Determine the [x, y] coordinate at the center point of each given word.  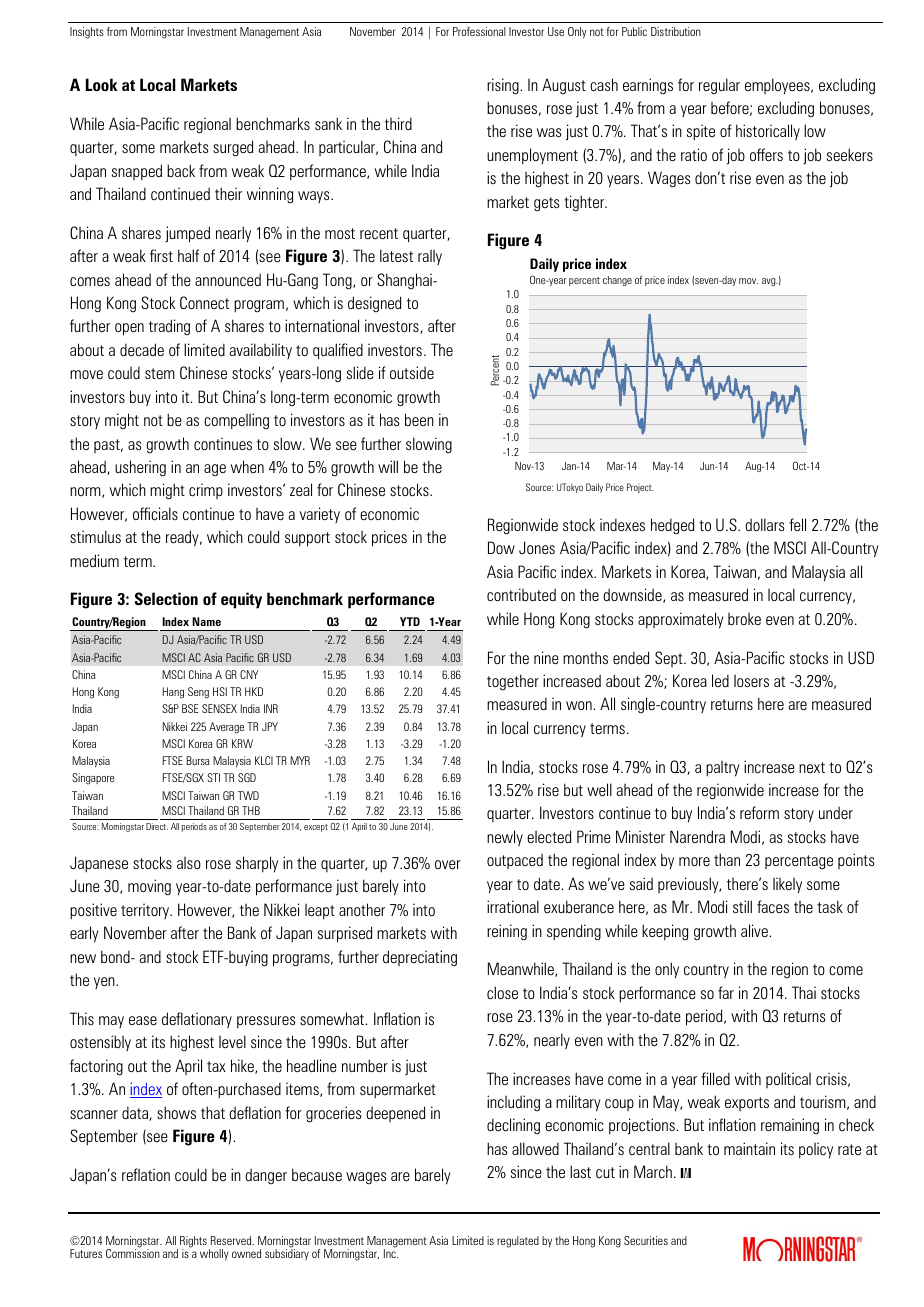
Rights [193, 1243]
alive [755, 930]
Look [101, 84]
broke [744, 619]
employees [778, 86]
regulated [518, 1242]
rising [504, 86]
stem [160, 373]
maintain [749, 1148]
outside [412, 372]
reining [507, 932]
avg [770, 282]
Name [206, 621]
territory [146, 911]
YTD [410, 621]
